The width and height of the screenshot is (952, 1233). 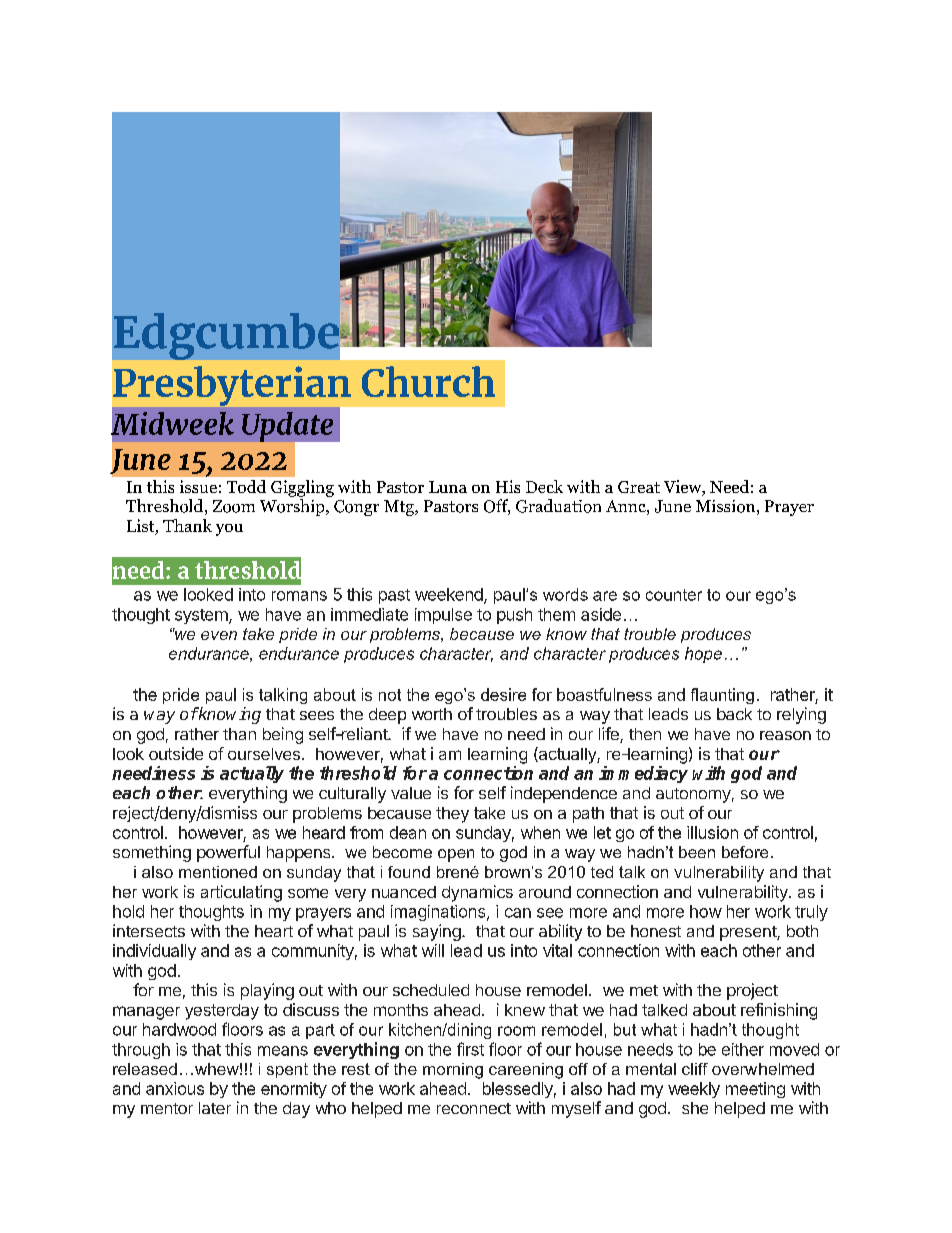 I want to click on Great, so click(x=639, y=487).
